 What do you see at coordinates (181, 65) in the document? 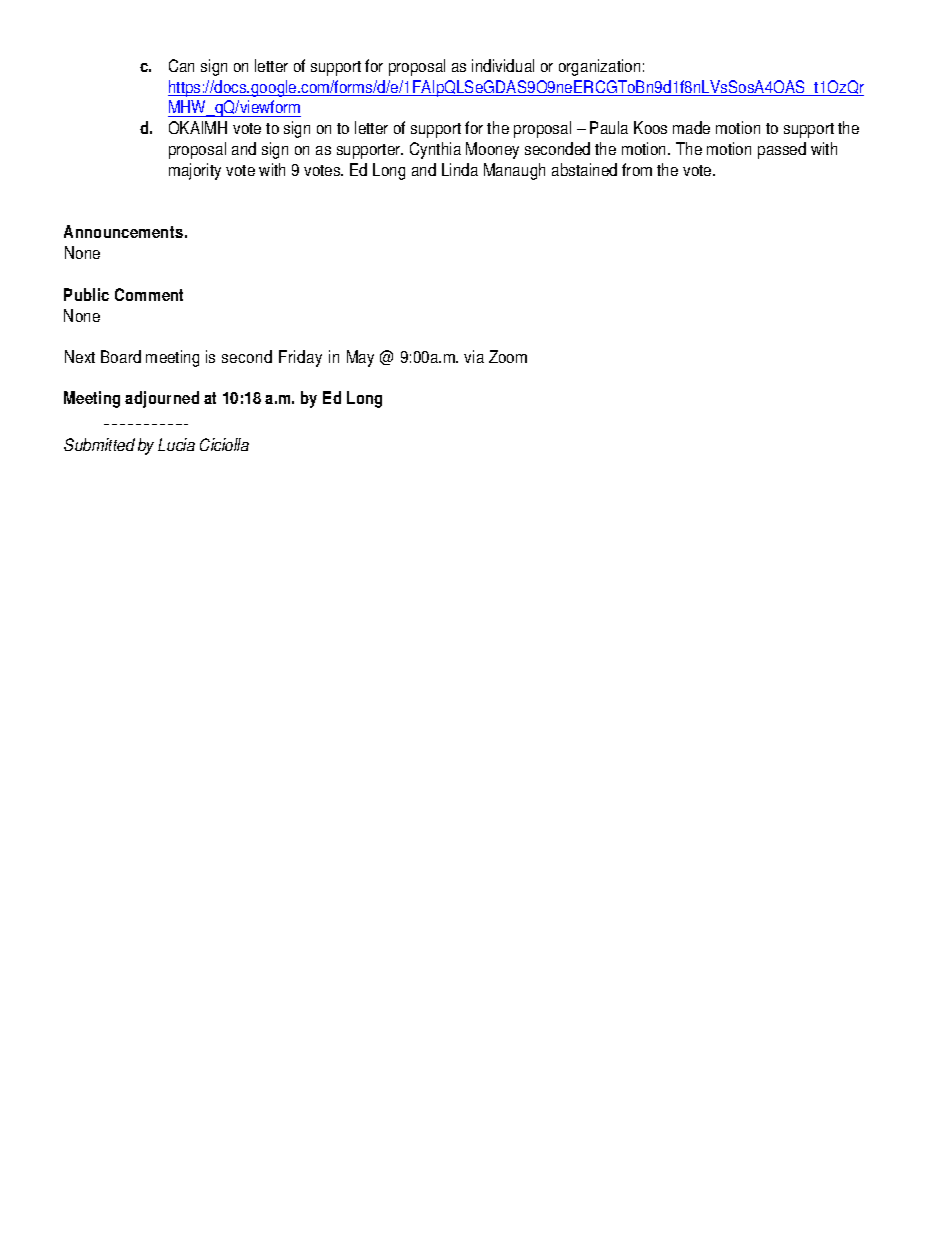
I see `Can` at bounding box center [181, 65].
